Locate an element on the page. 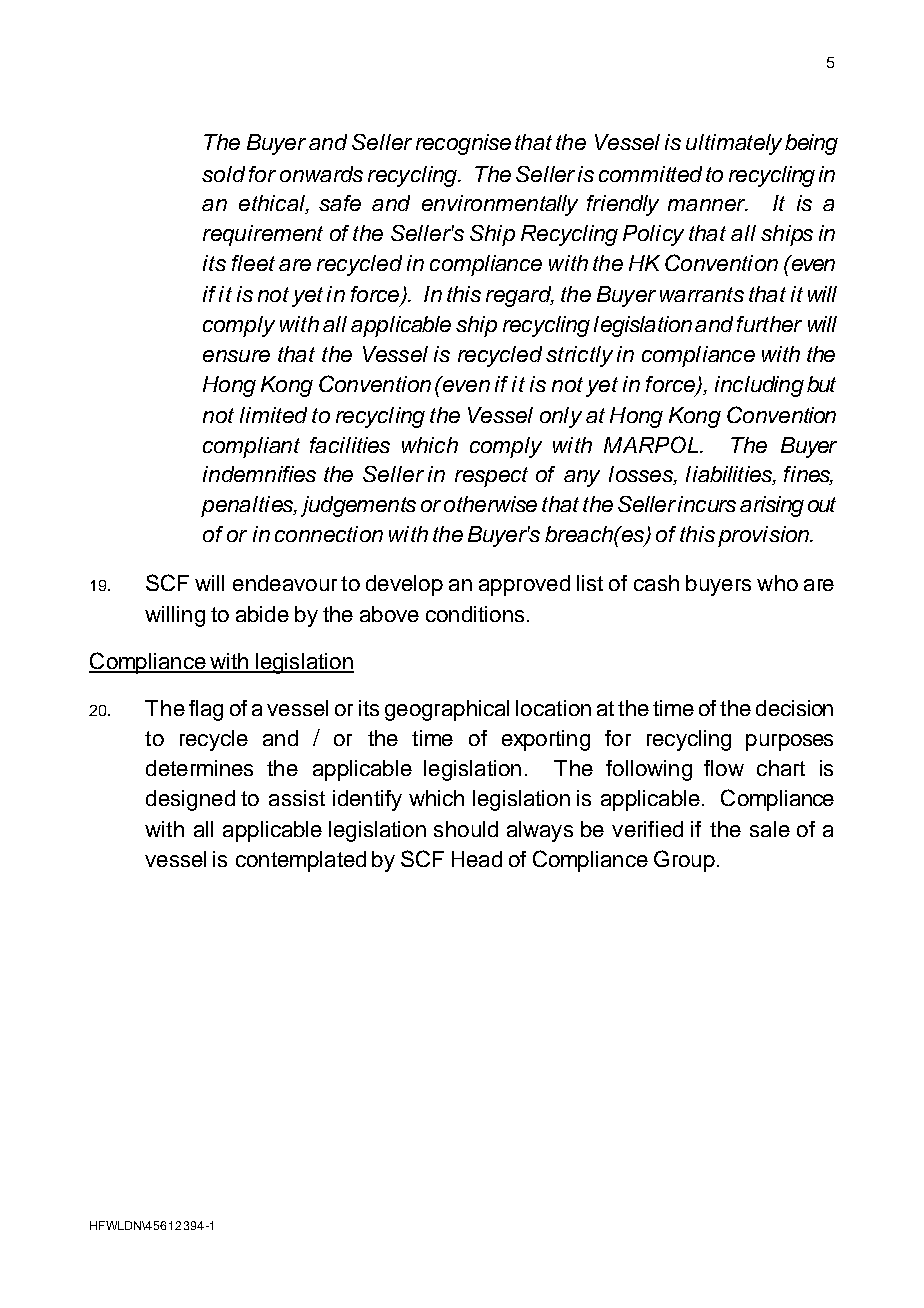 This document has height=1308, width=924. compliant is located at coordinates (251, 447).
